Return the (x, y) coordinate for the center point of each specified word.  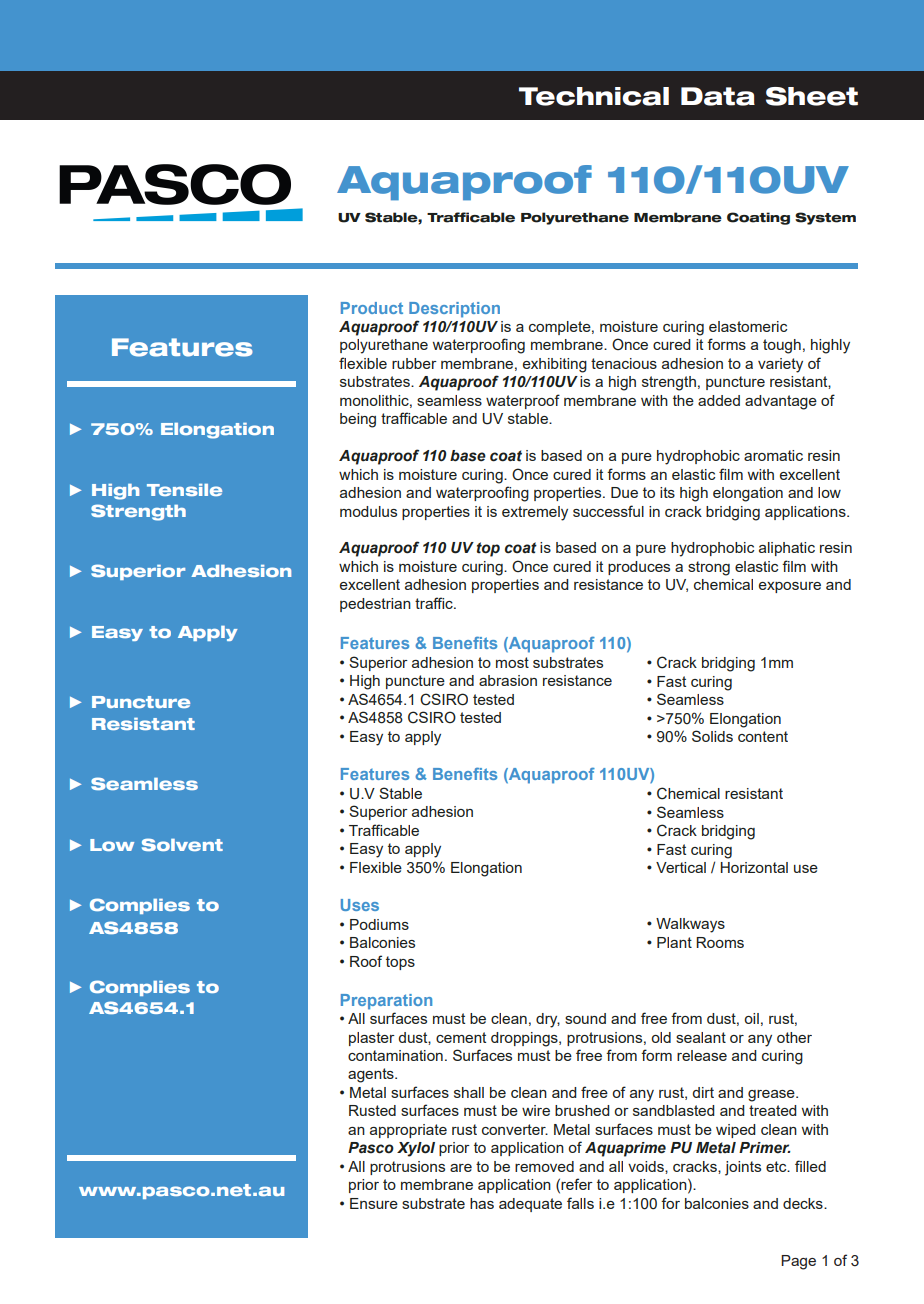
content (763, 736)
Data (718, 96)
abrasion (508, 680)
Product (372, 308)
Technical (594, 96)
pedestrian (375, 605)
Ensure (374, 1203)
